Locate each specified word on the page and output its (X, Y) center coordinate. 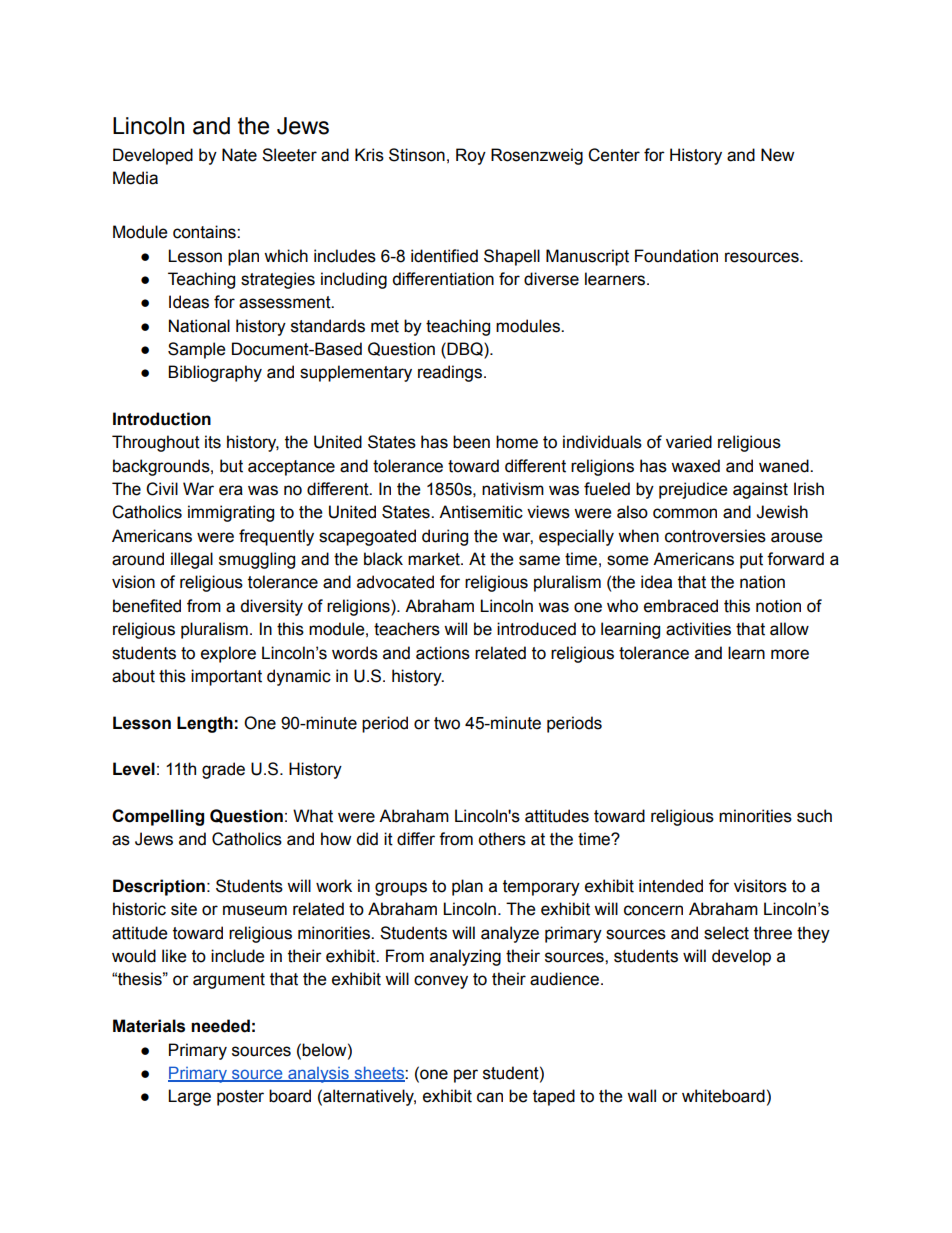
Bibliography (215, 373)
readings (450, 373)
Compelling (158, 817)
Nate (239, 155)
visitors (760, 886)
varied (689, 442)
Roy (471, 156)
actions (443, 653)
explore (228, 654)
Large (189, 1097)
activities (698, 629)
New (777, 155)
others (502, 839)
